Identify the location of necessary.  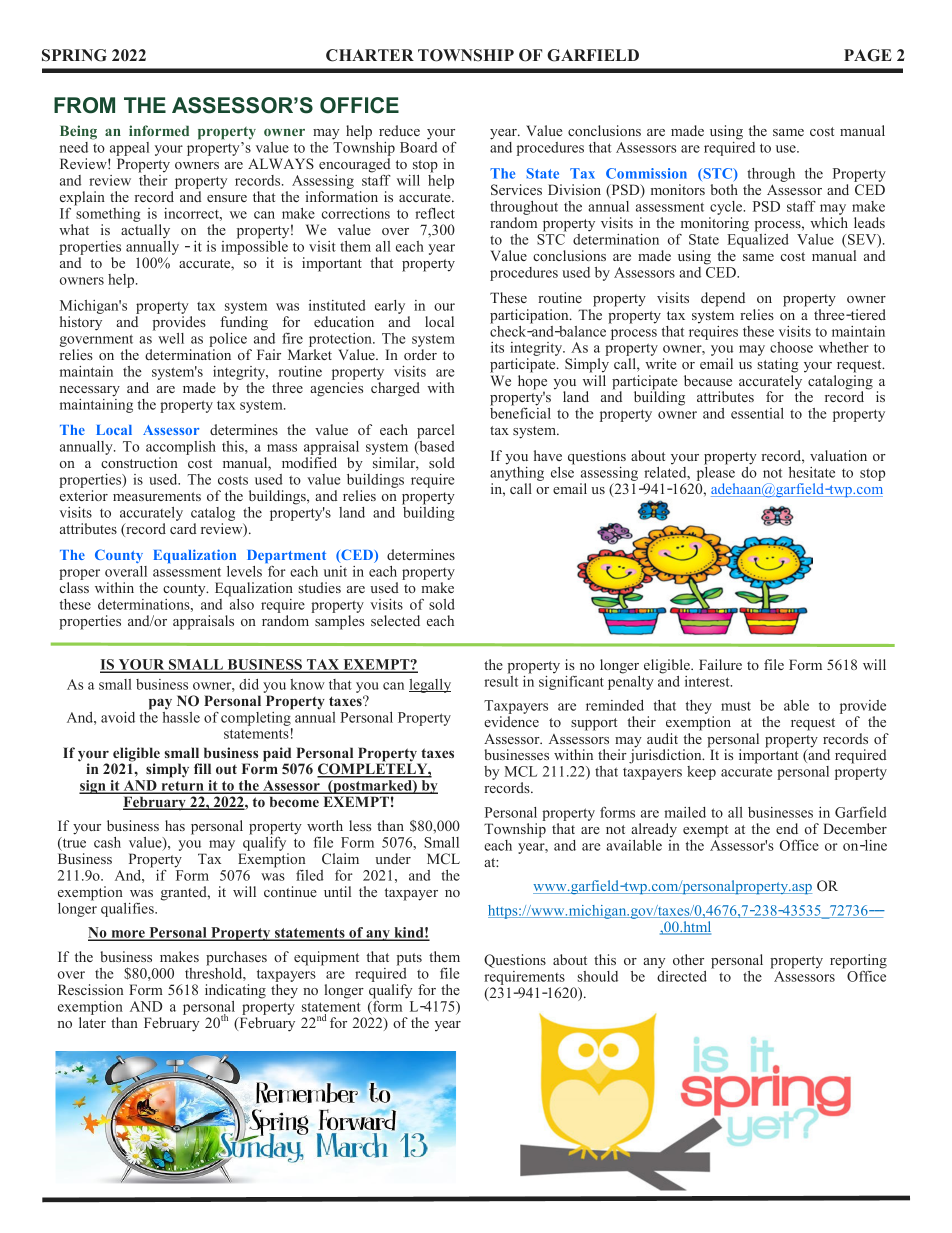
(89, 391).
